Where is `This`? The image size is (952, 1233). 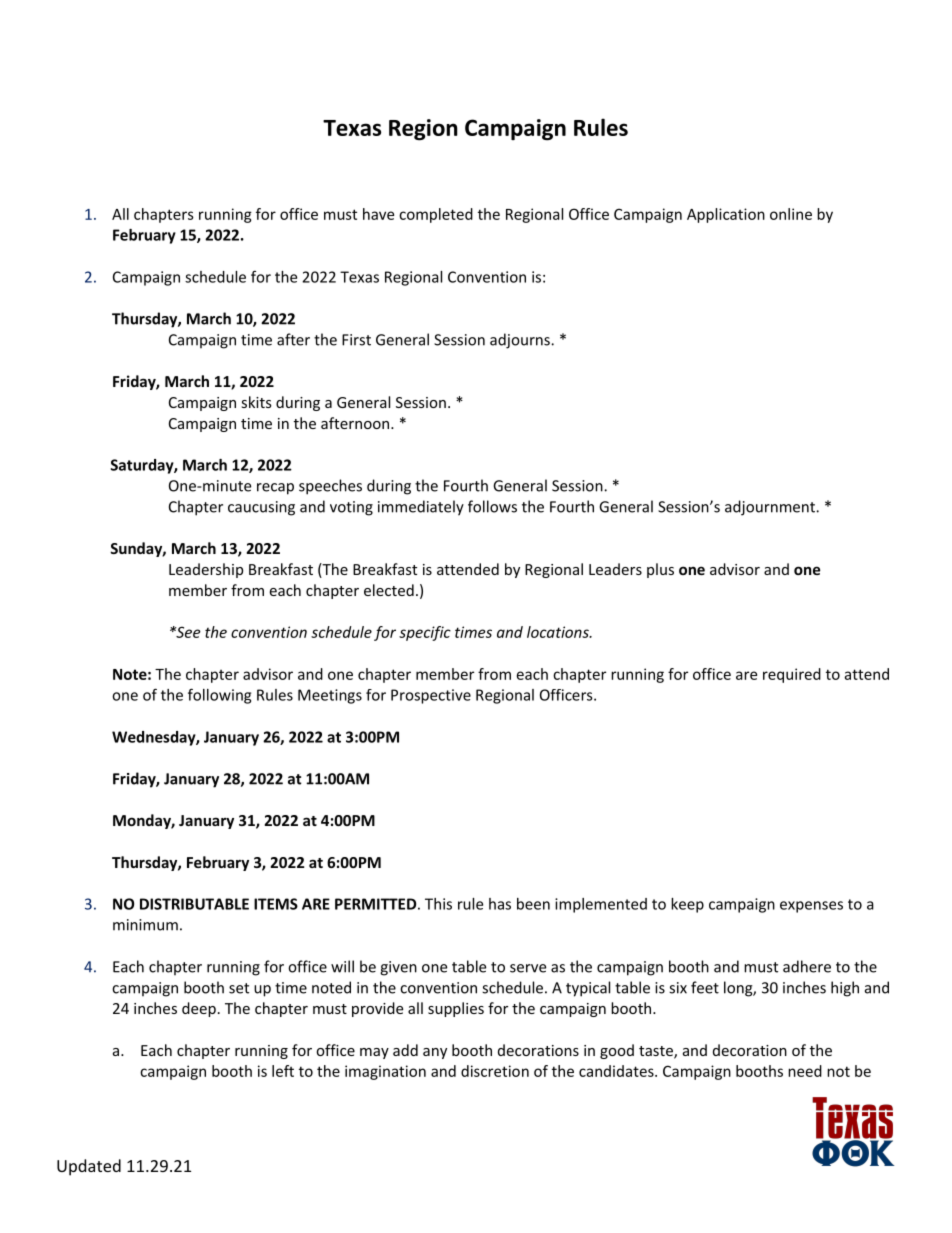
This is located at coordinates (438, 904).
